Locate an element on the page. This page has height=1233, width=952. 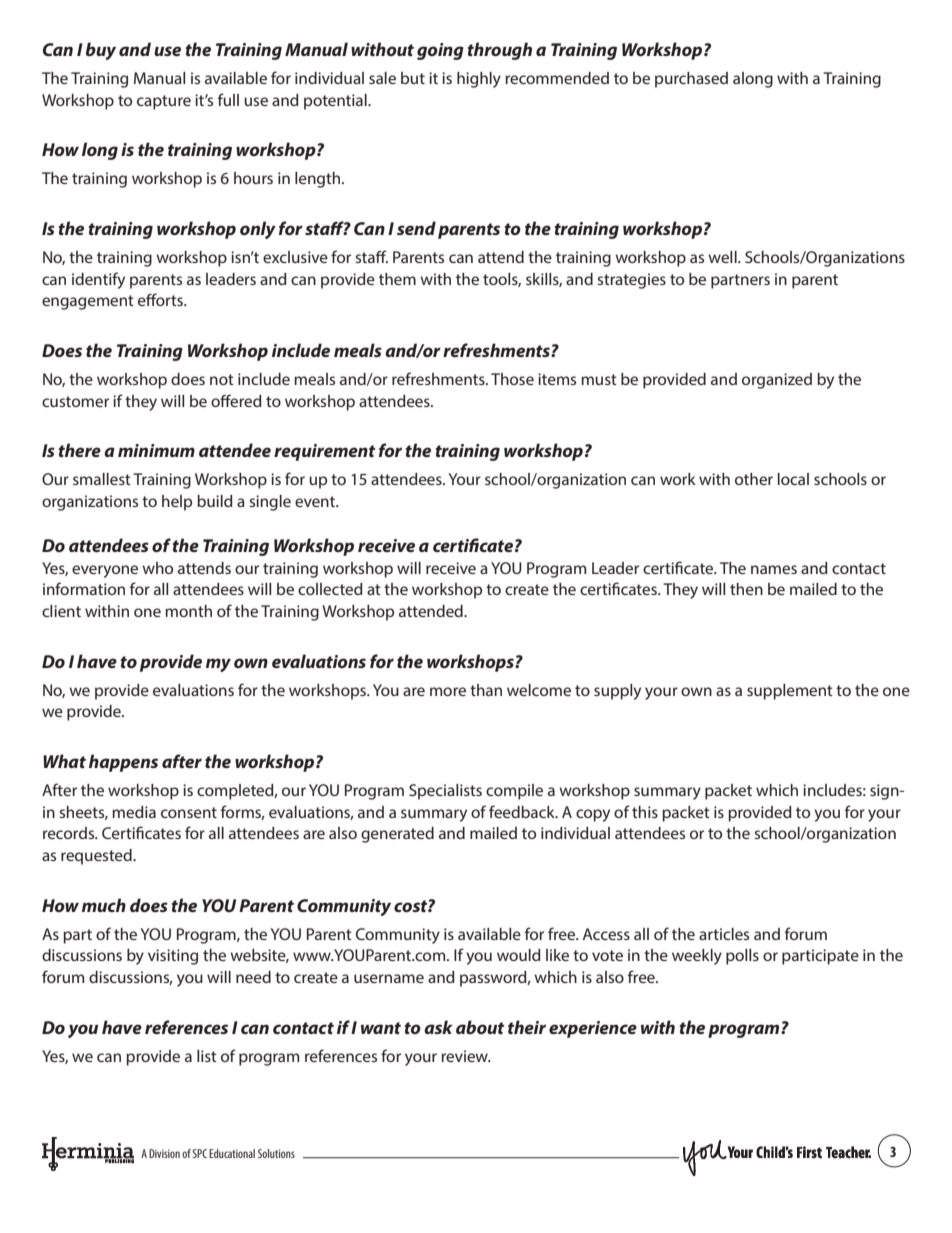
review is located at coordinates (465, 1056).
